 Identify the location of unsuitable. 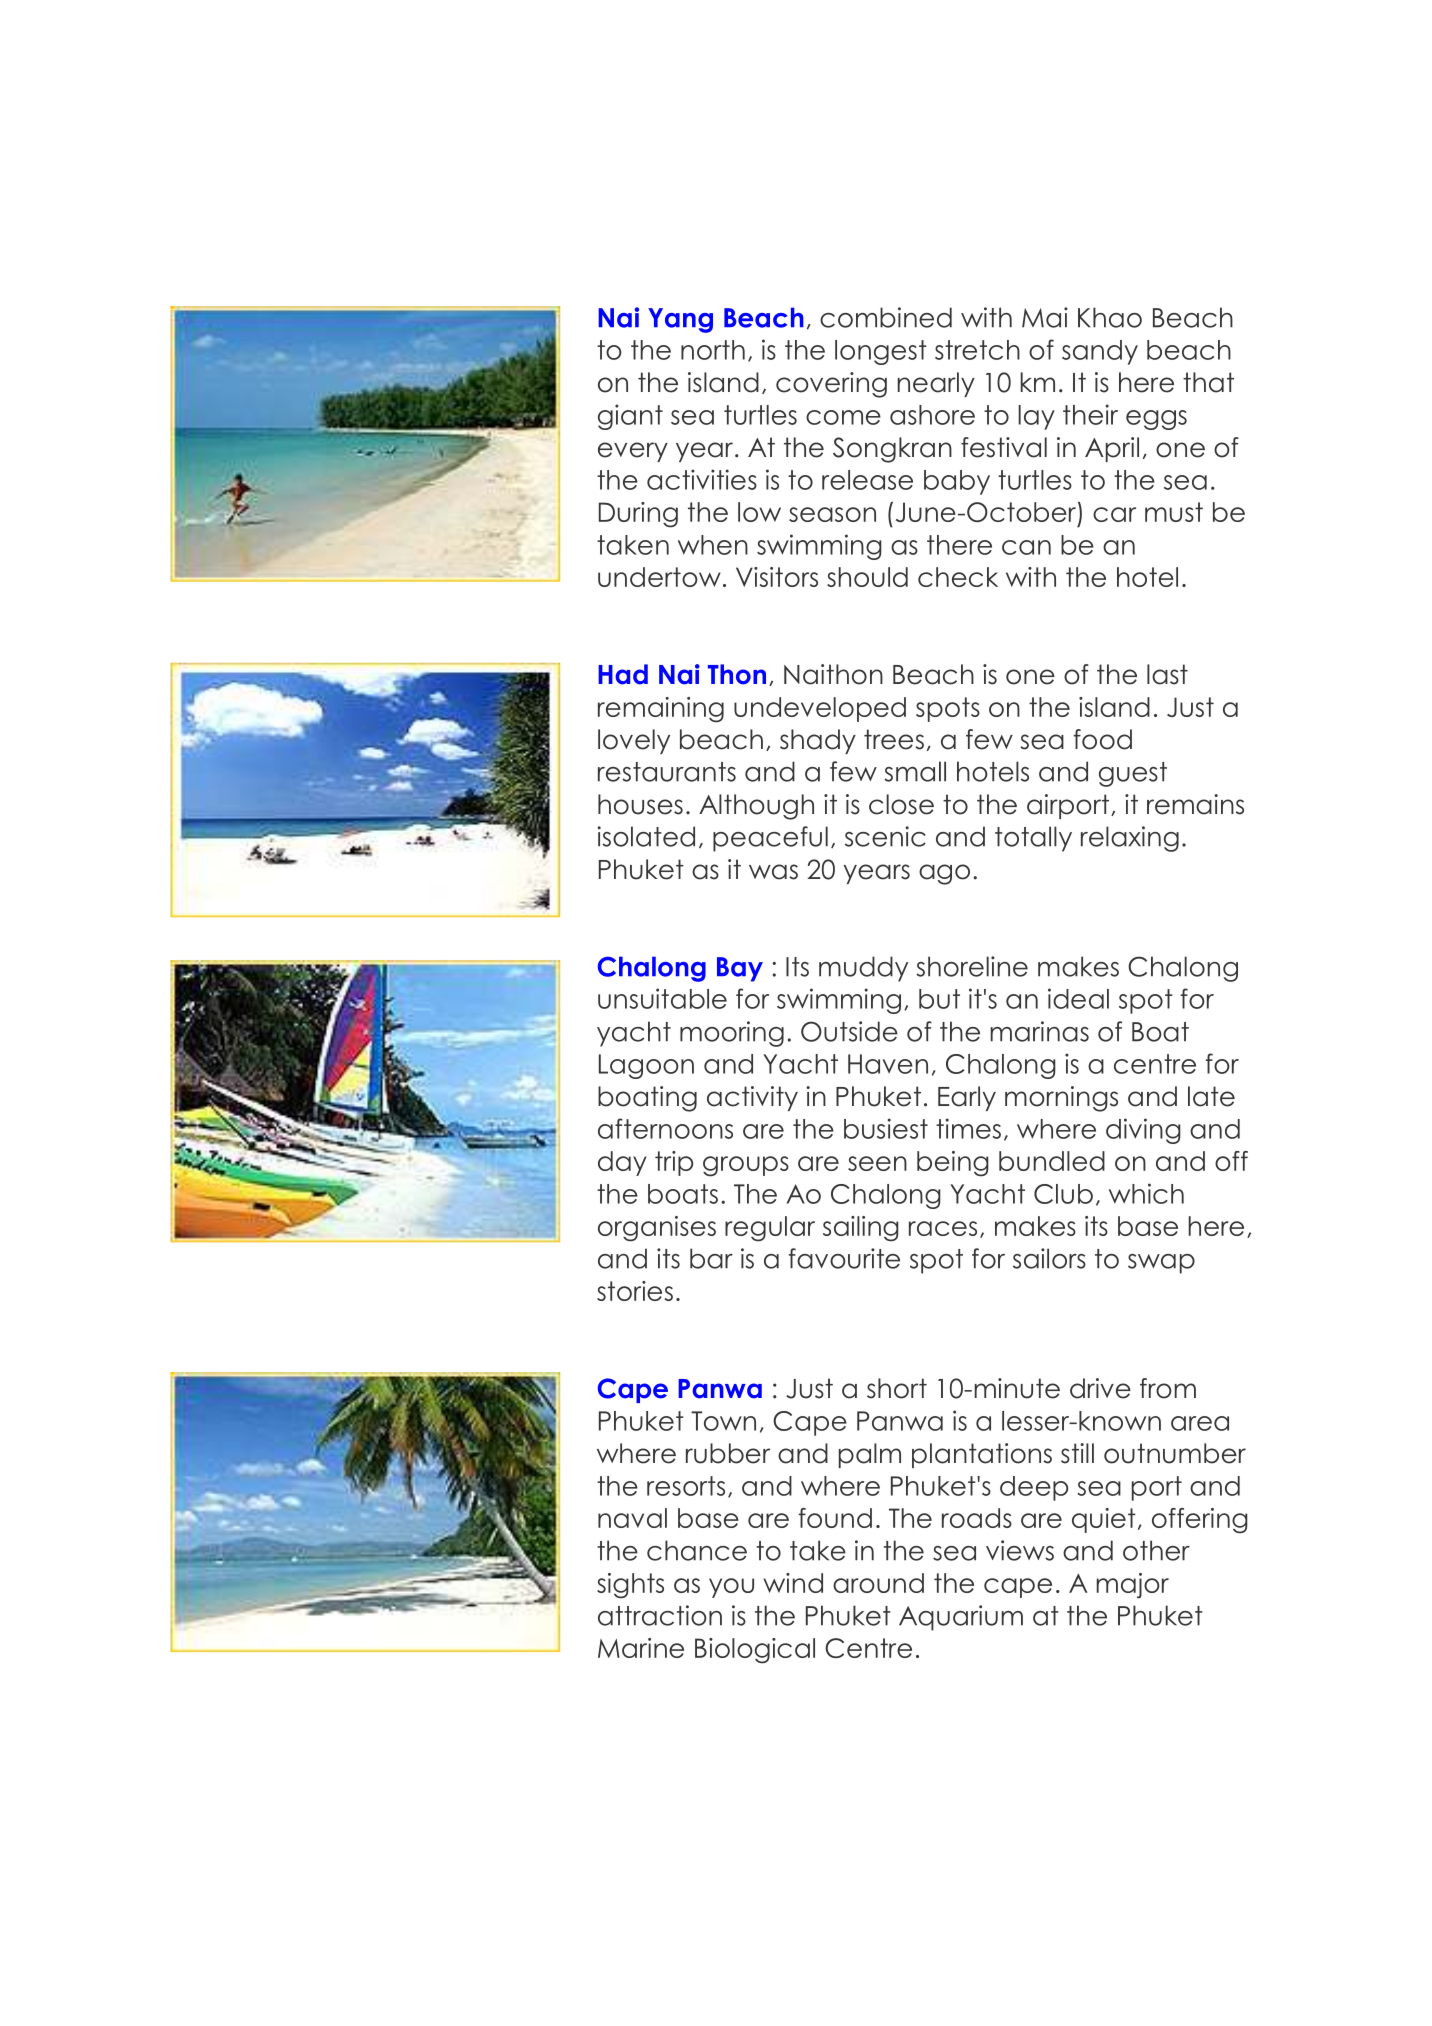
(662, 998).
